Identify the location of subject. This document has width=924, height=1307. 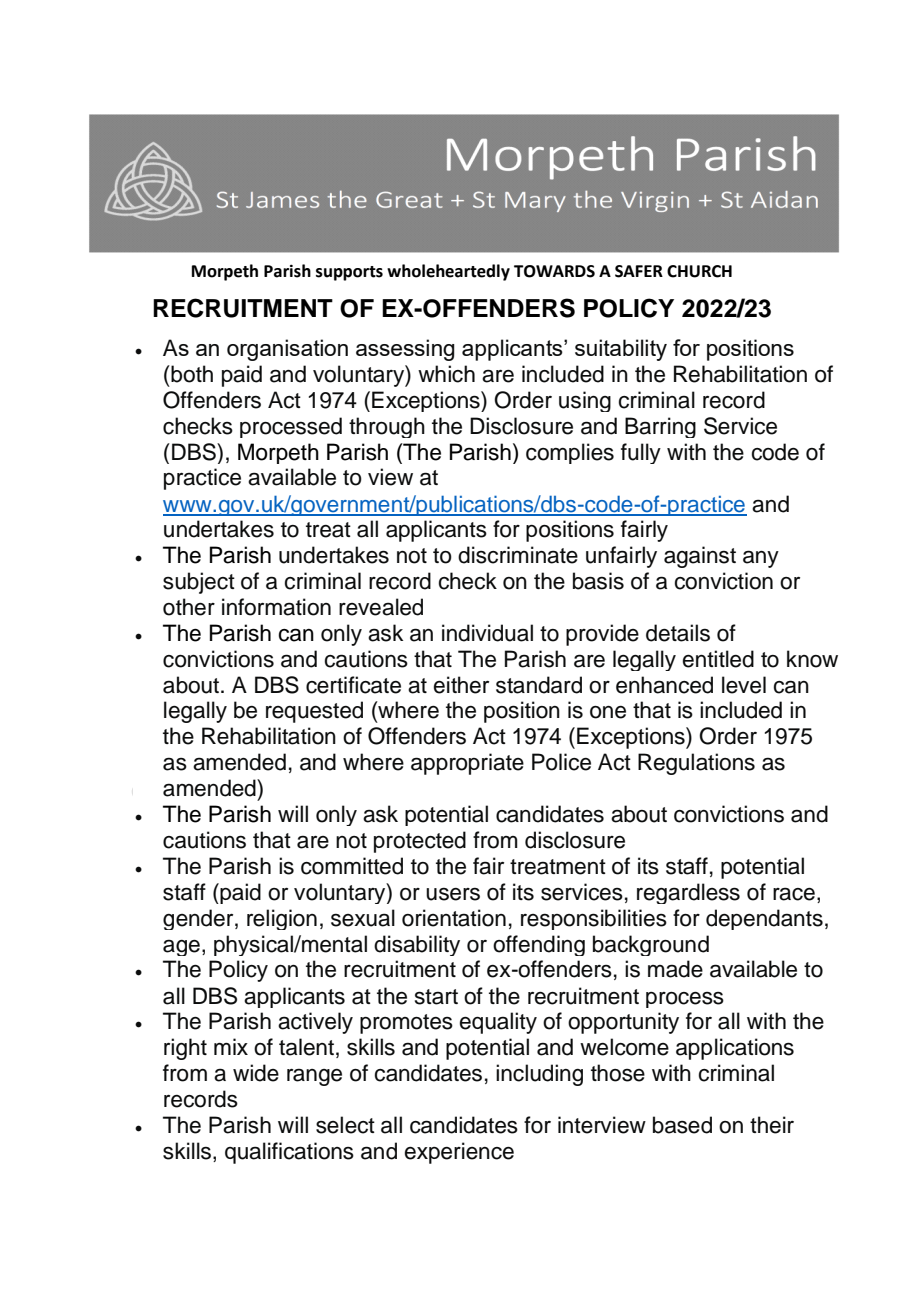
(199, 583).
